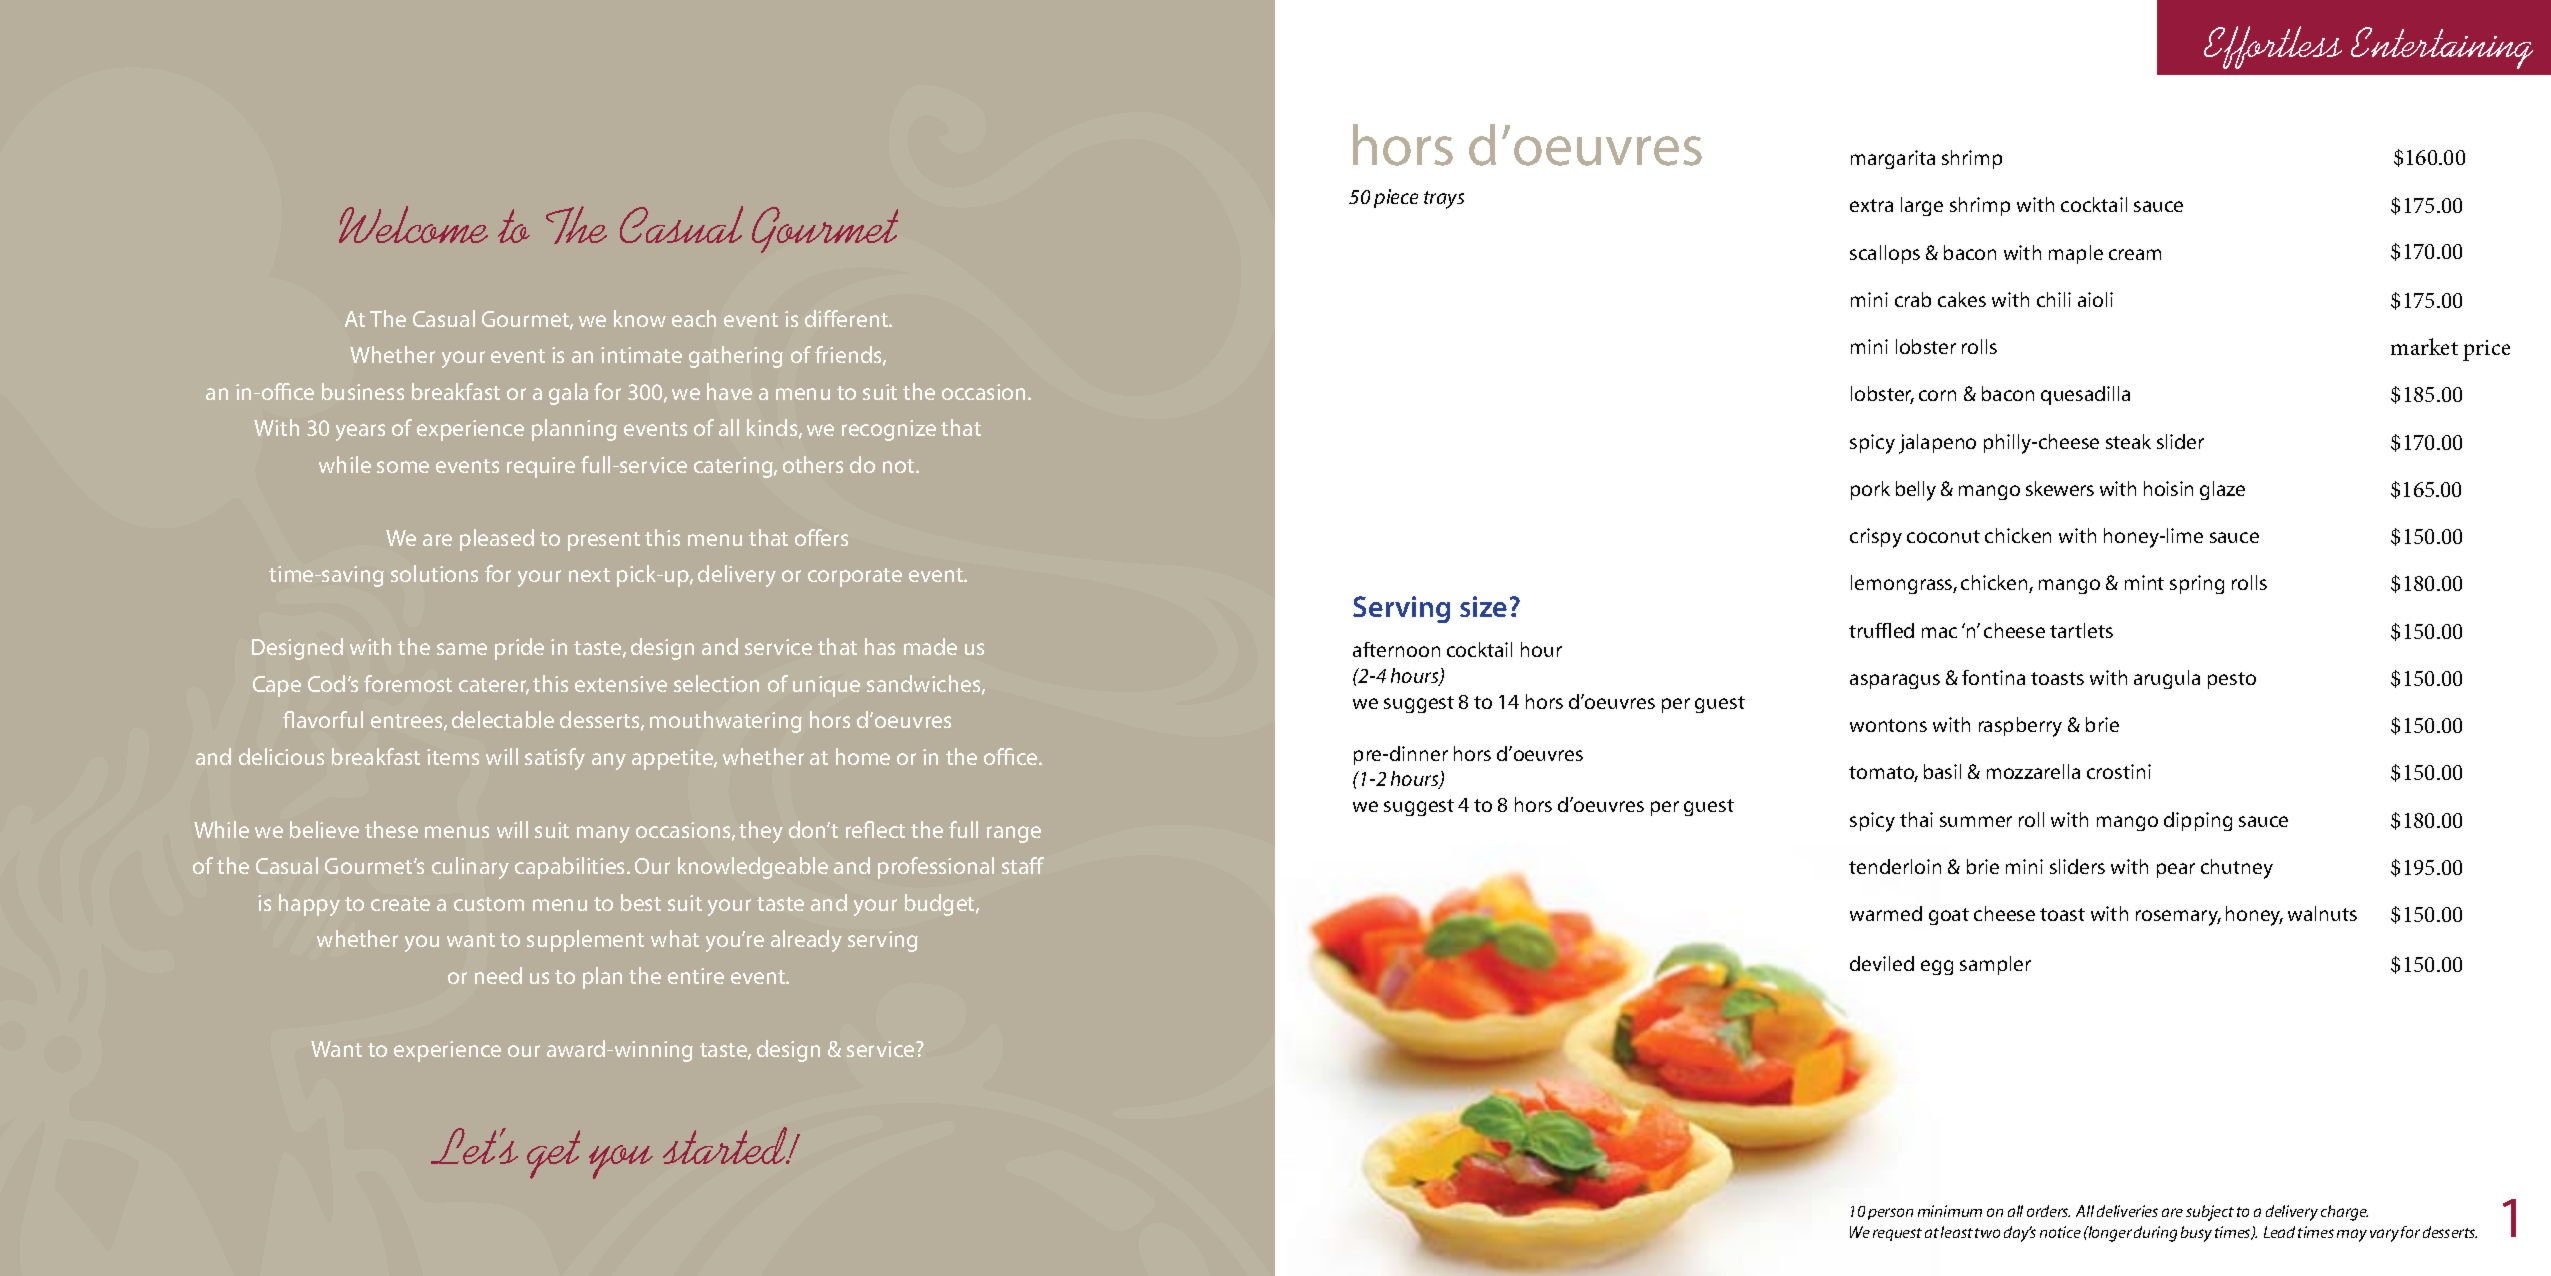  Describe the element at coordinates (1023, 865) in the screenshot. I see `staff` at that location.
